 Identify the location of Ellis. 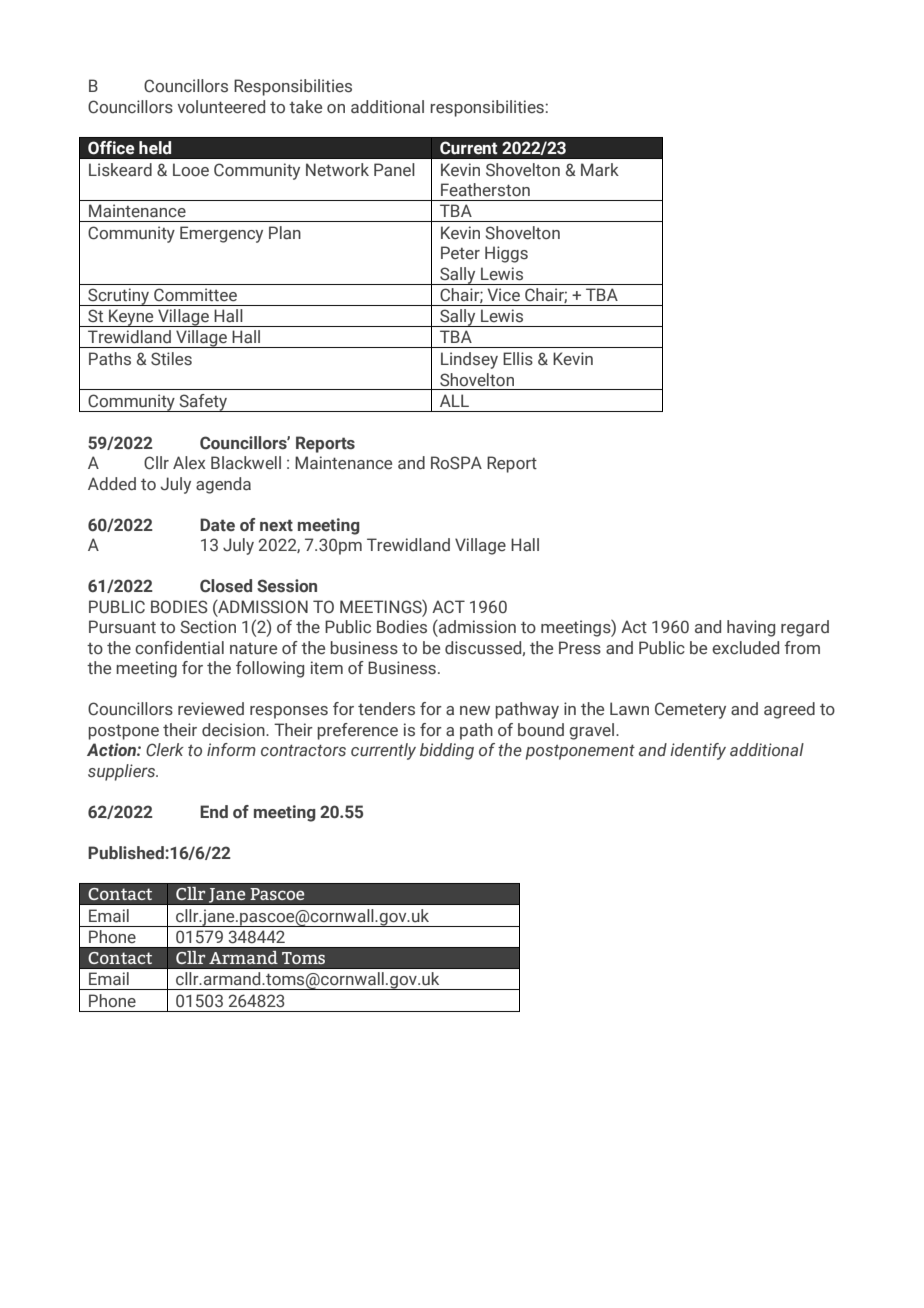
(518, 359).
